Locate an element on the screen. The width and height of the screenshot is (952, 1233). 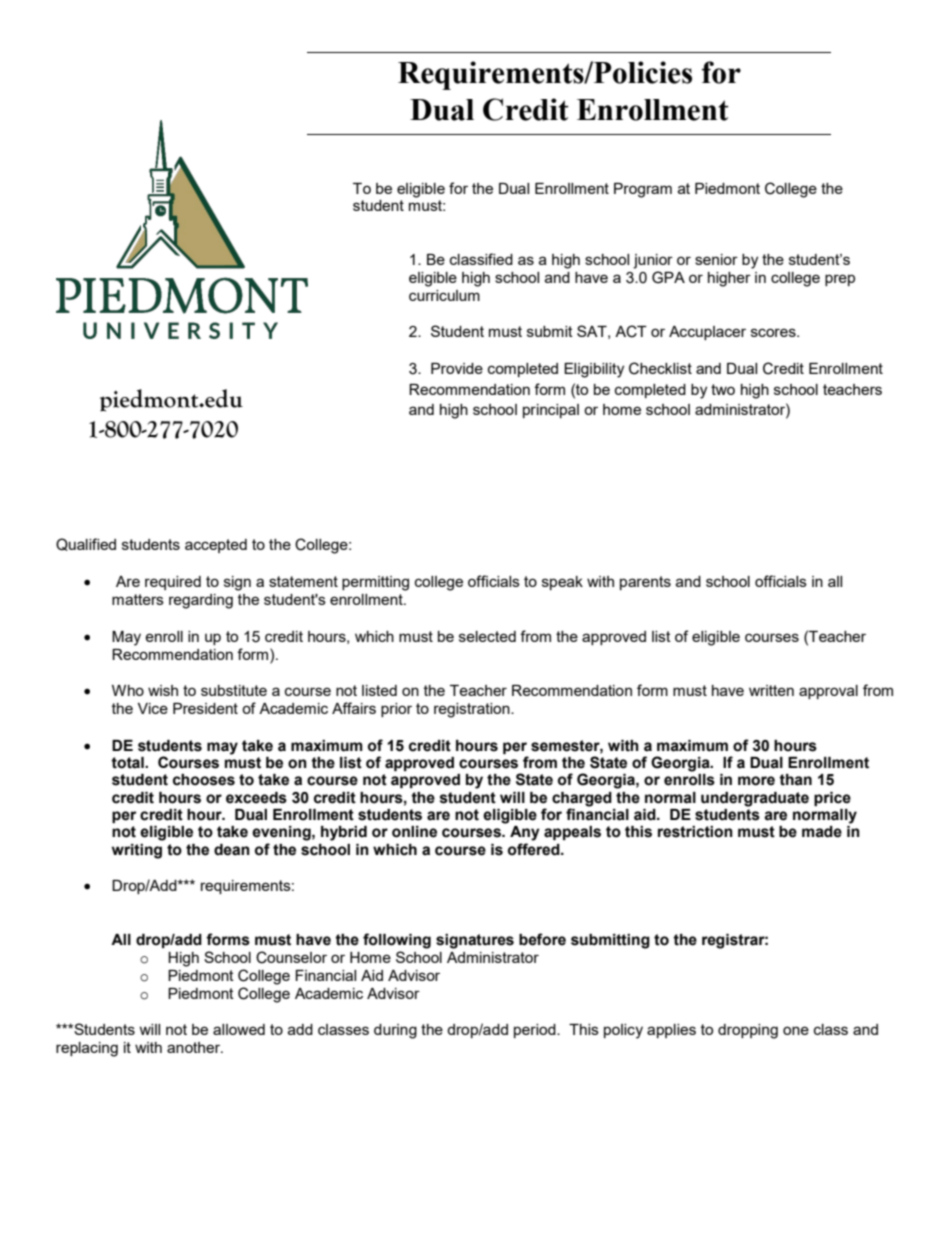
regarding is located at coordinates (201, 601).
